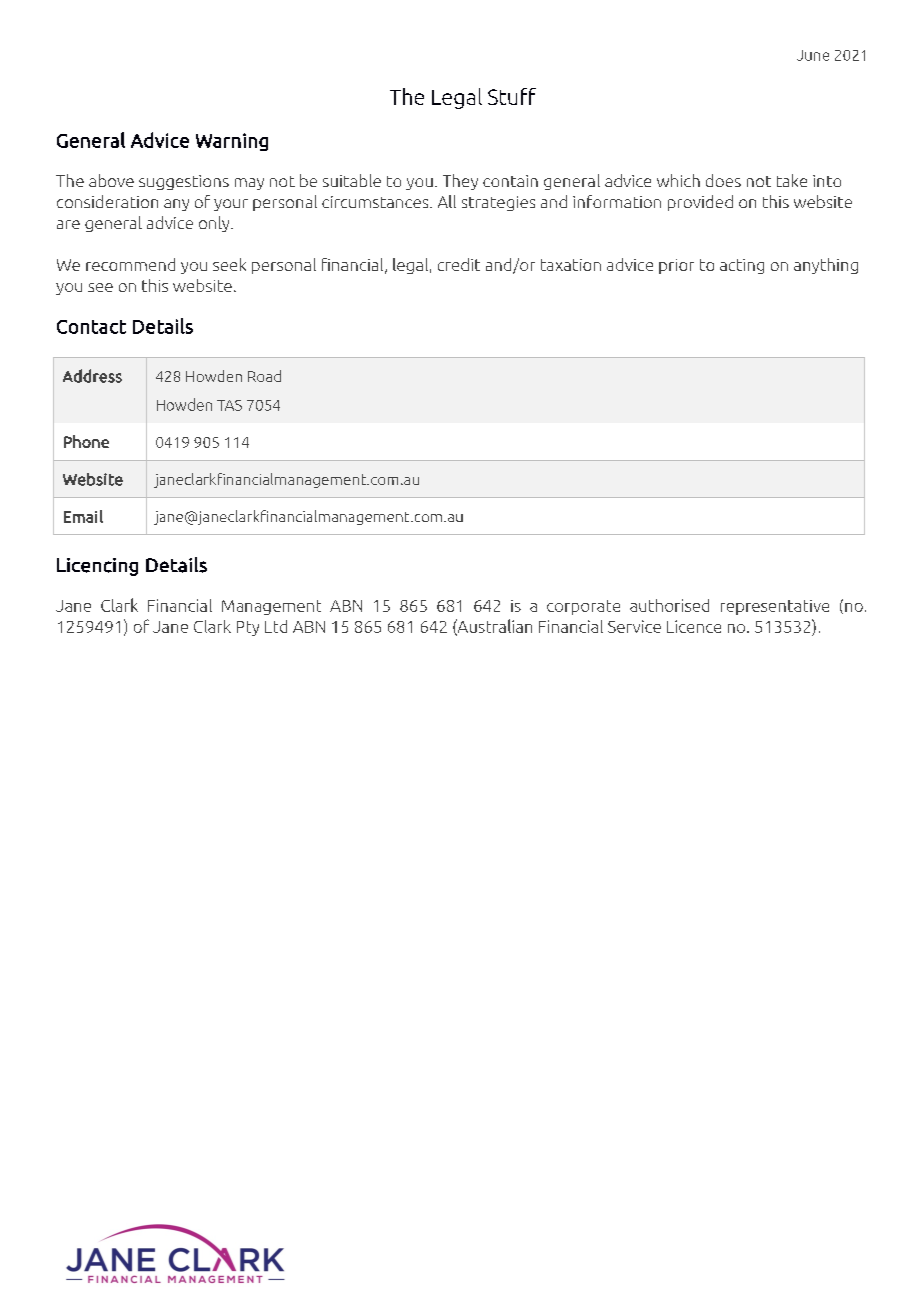  I want to click on Stuff, so click(512, 96).
